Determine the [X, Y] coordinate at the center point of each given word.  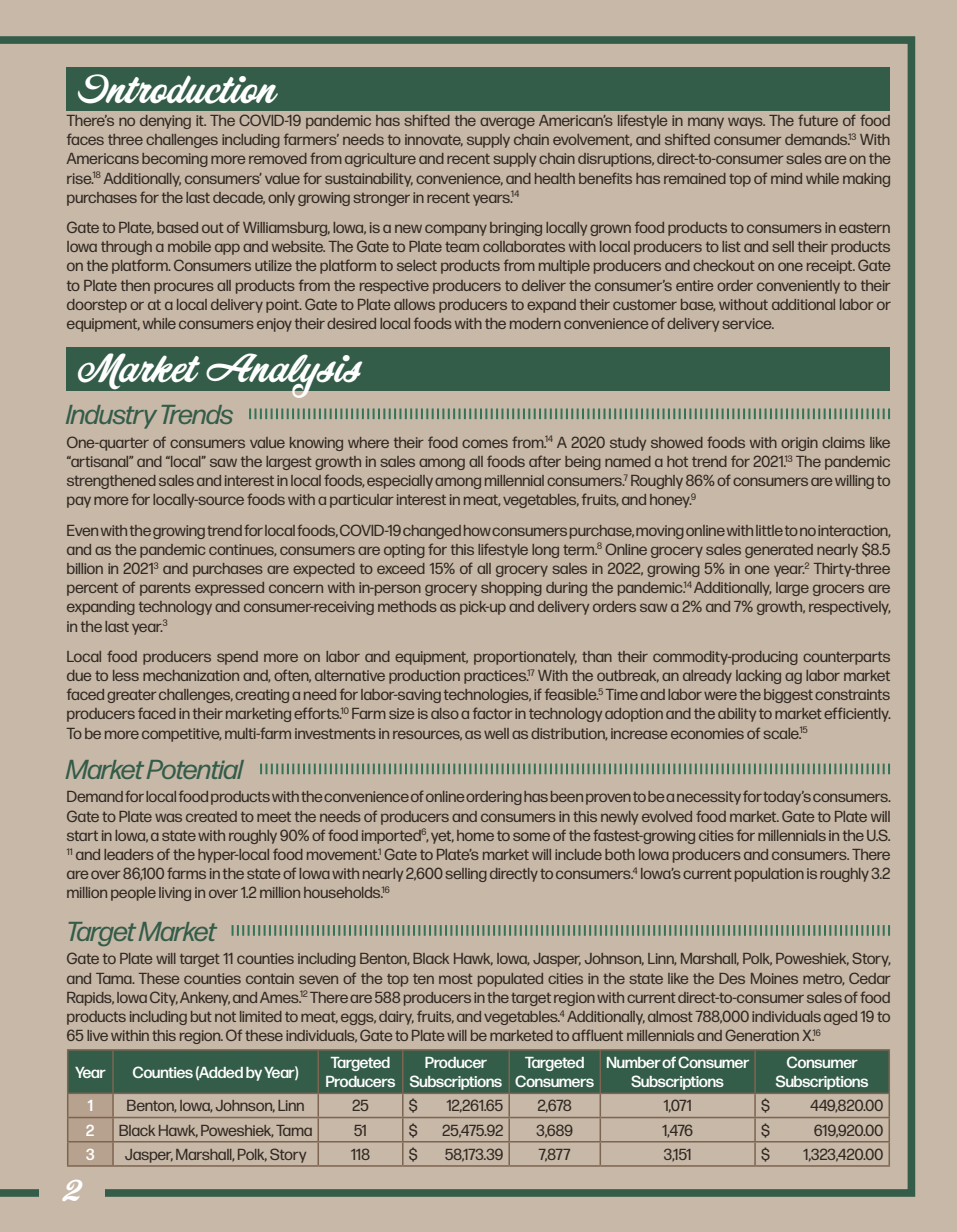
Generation [762, 1035]
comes [485, 443]
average [507, 123]
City [164, 998]
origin [799, 444]
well [496, 733]
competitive [181, 735]
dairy [396, 1018]
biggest [788, 696]
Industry [111, 417]
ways [746, 123]
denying [165, 122]
